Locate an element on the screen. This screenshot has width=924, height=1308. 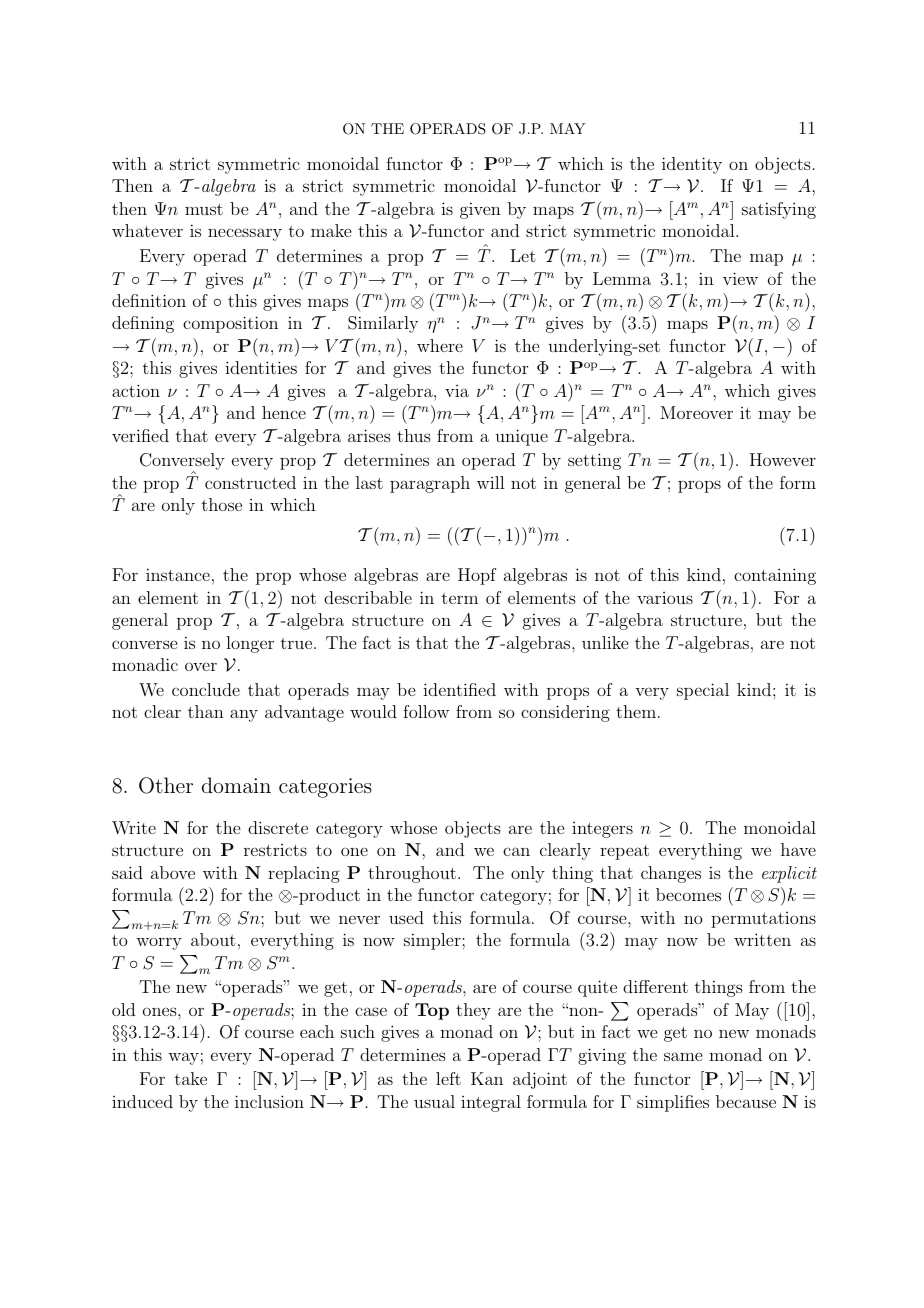
left is located at coordinates (448, 1078).
